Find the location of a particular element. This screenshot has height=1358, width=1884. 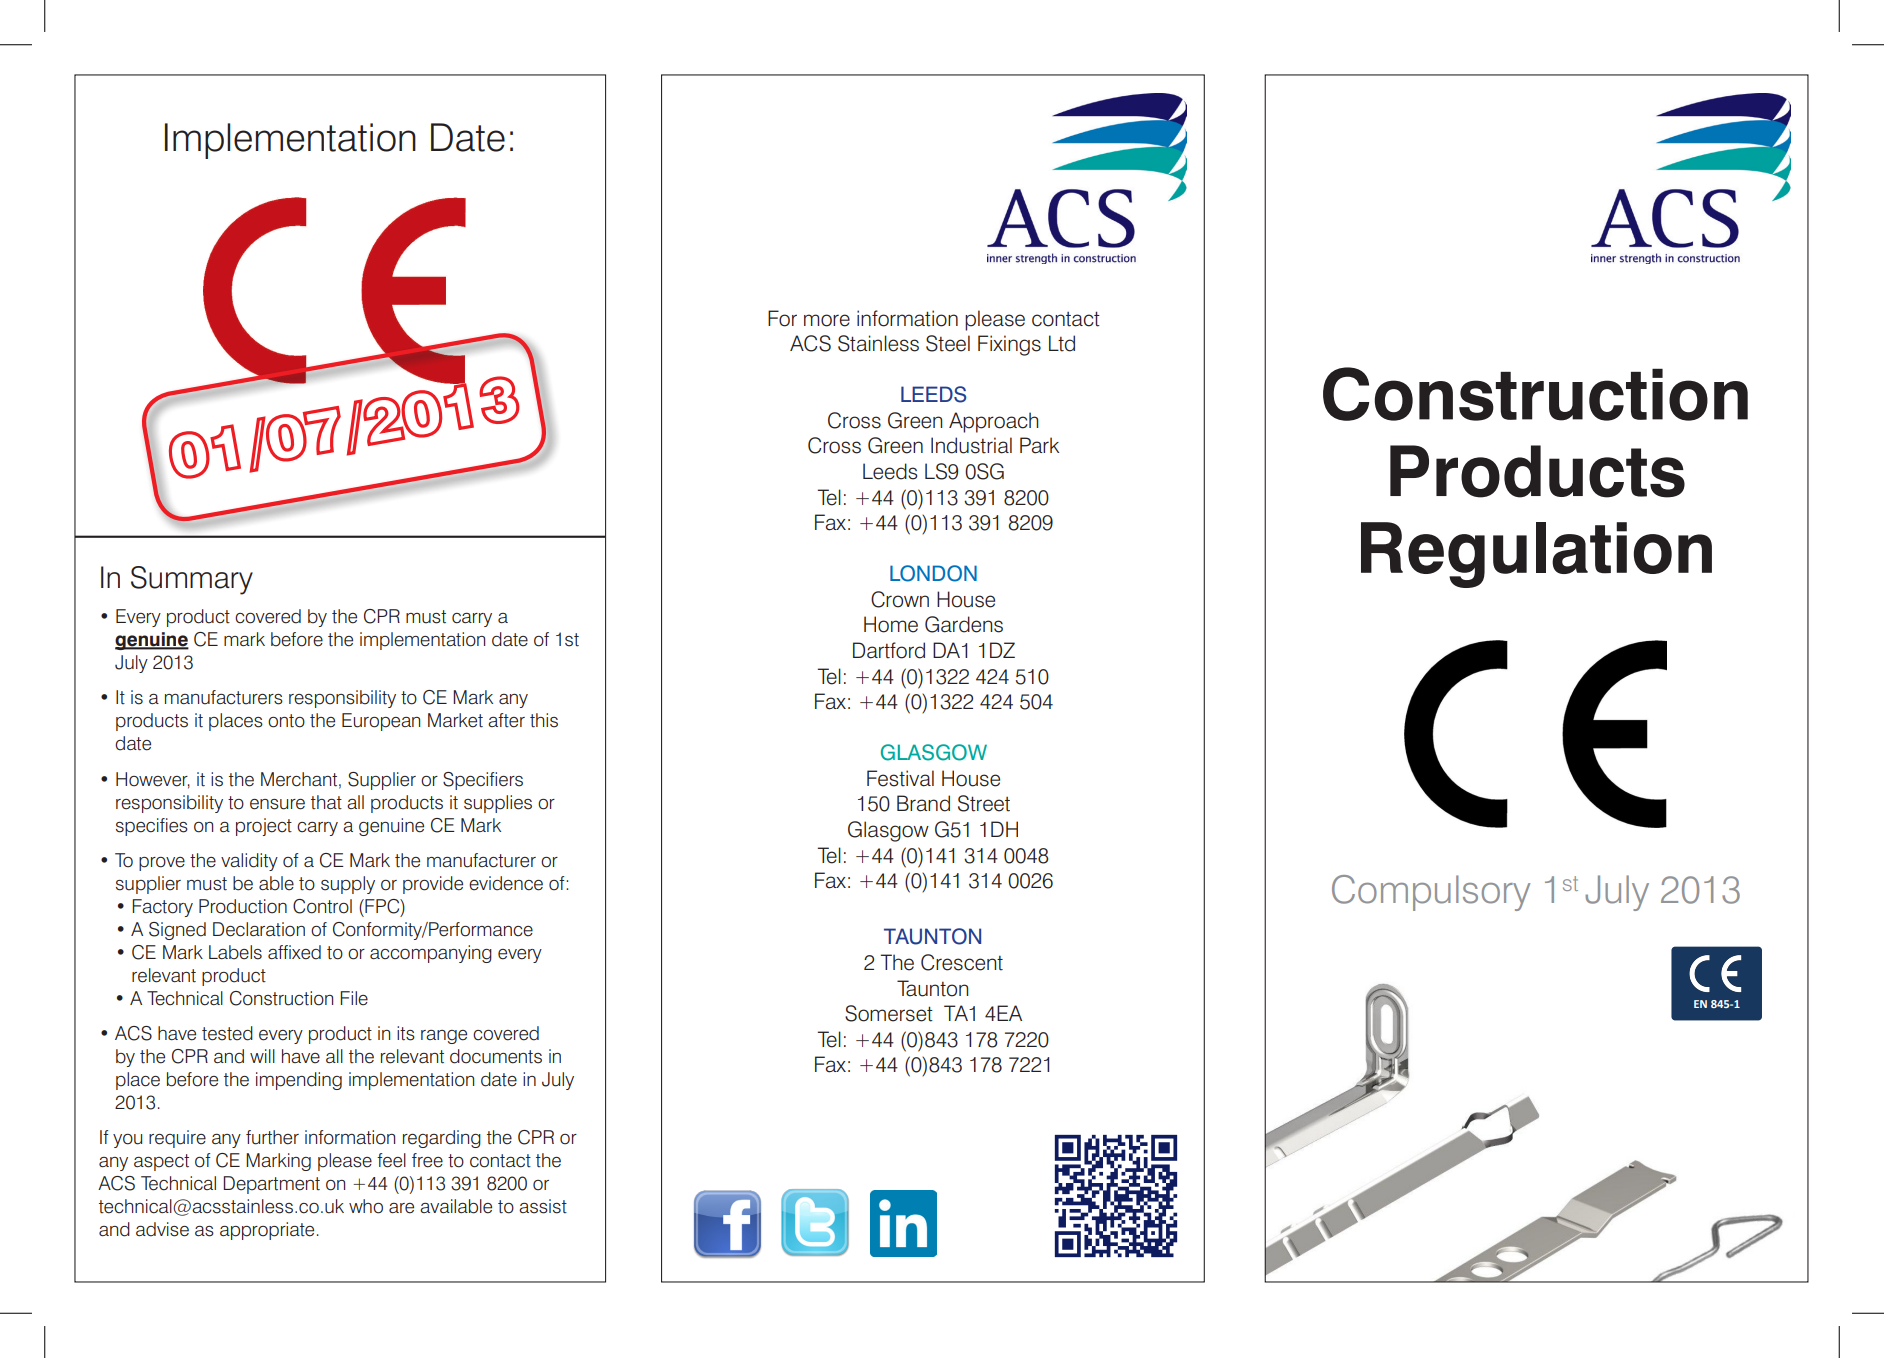

Regulation is located at coordinates (1536, 555).
